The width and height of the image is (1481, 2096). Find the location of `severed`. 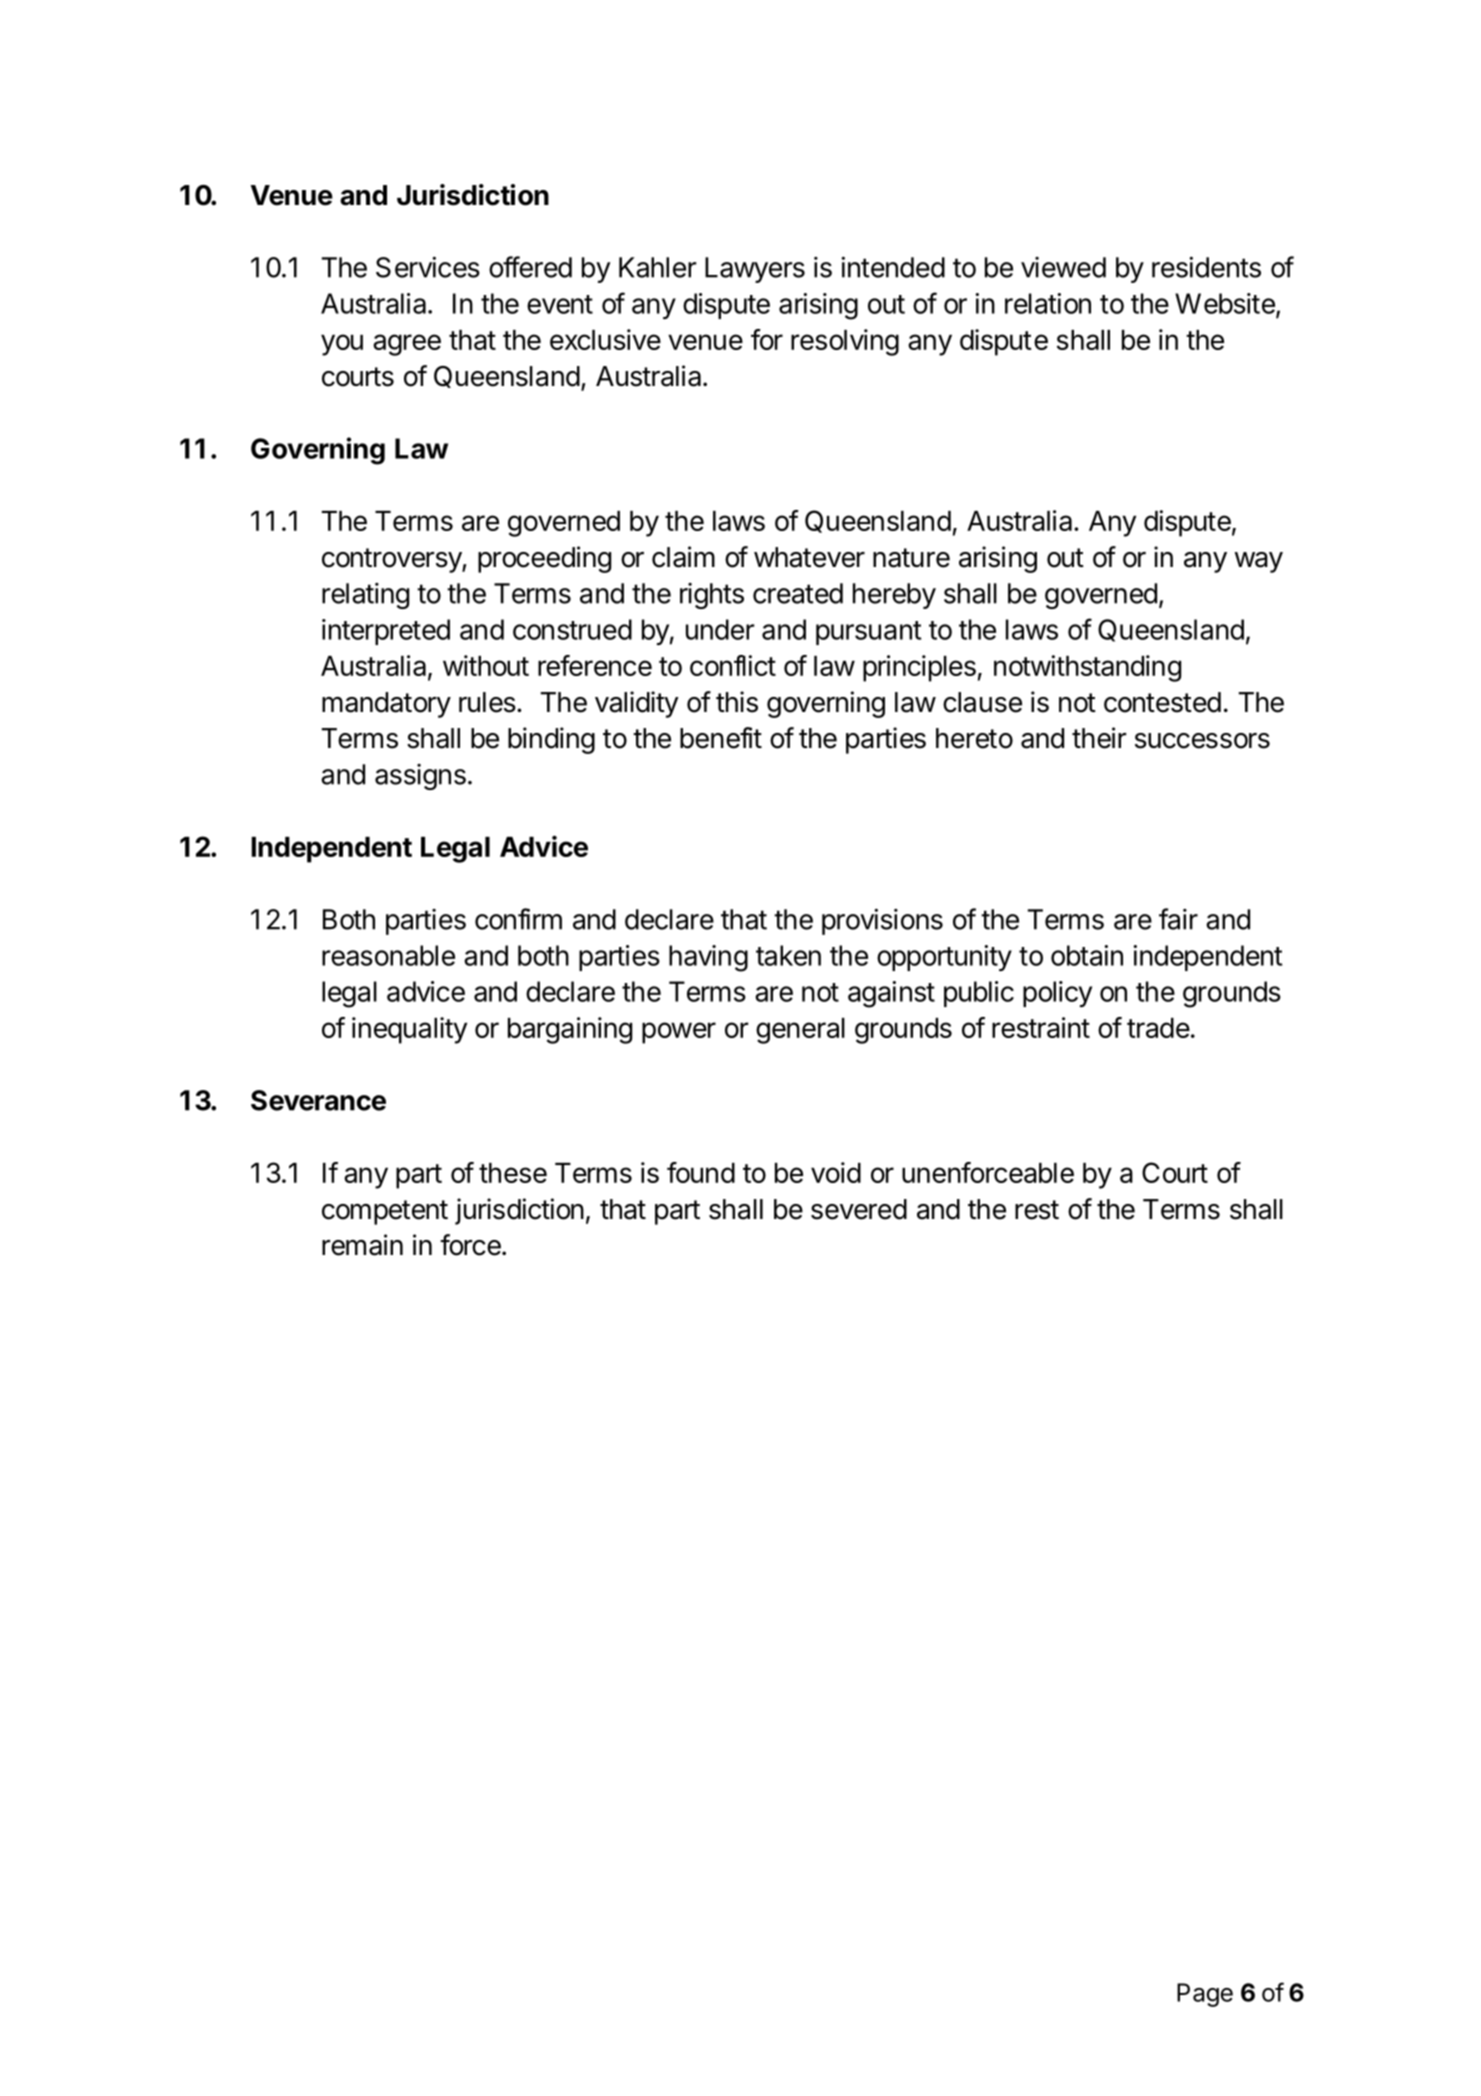

severed is located at coordinates (859, 1209).
